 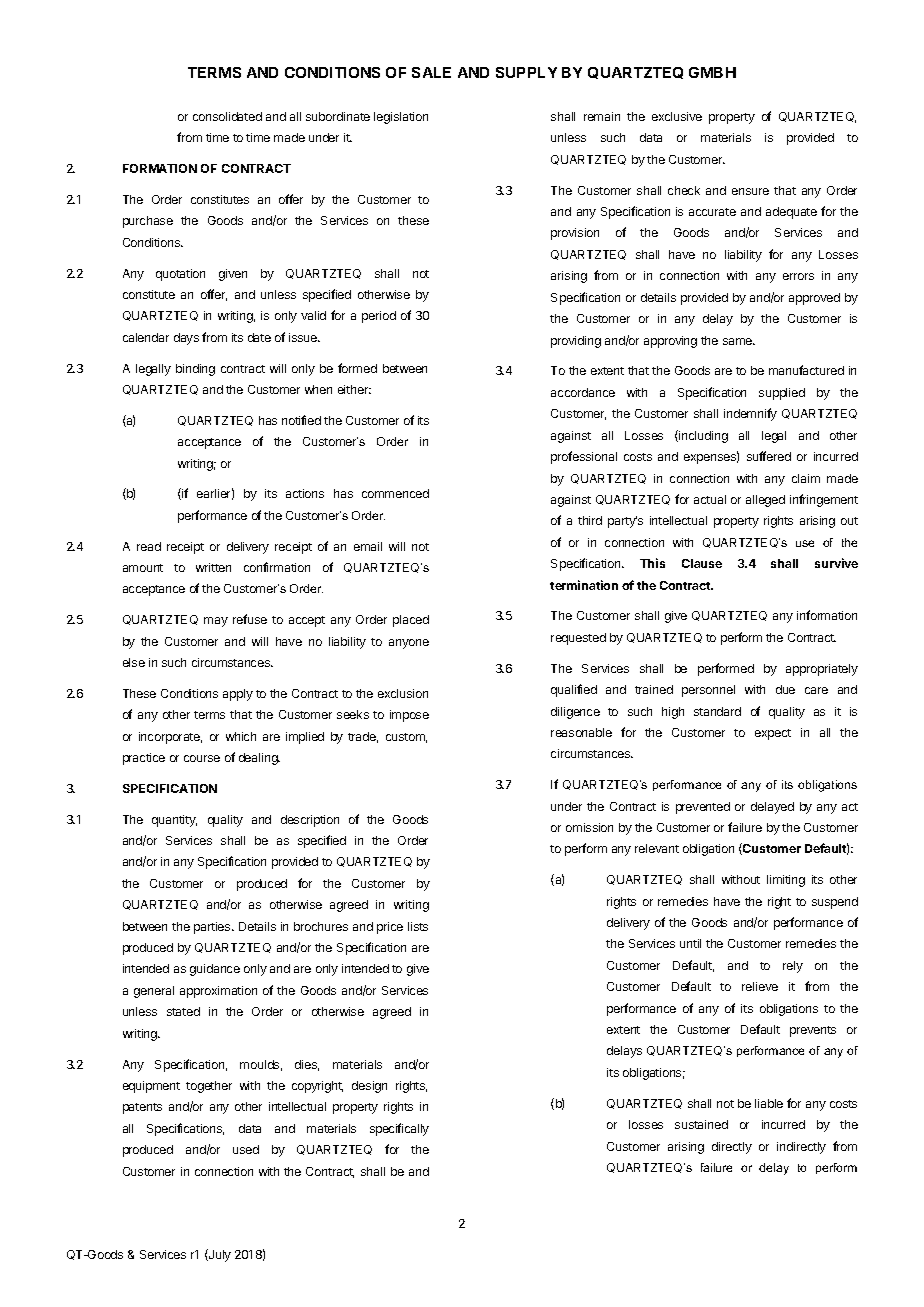 What do you see at coordinates (526, 72) in the page?
I see `SUPPLY` at bounding box center [526, 72].
